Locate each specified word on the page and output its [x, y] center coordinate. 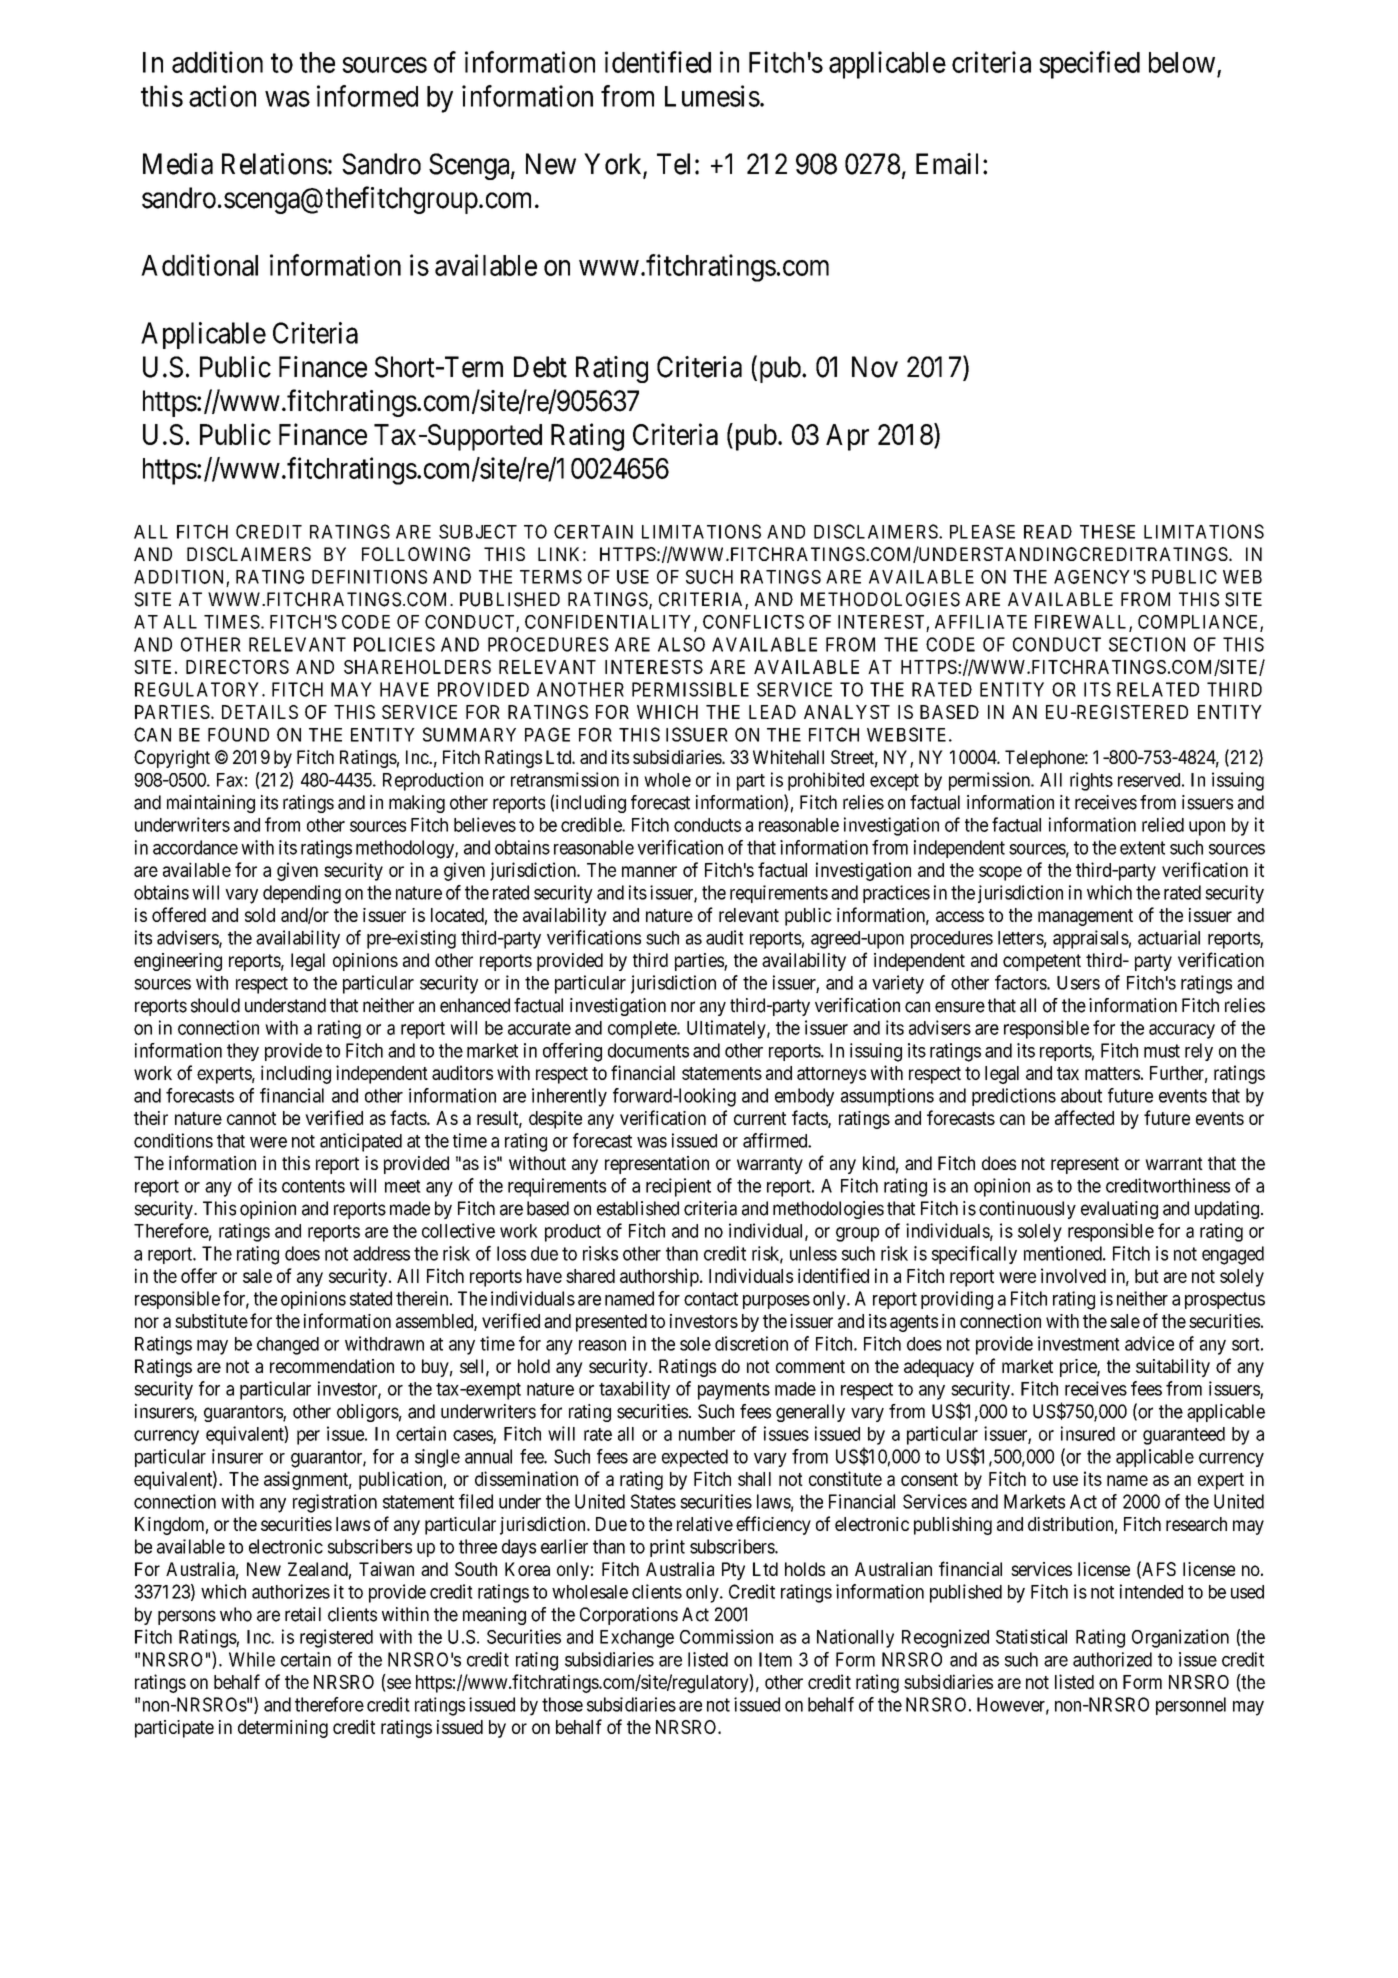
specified [1089, 65]
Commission [726, 1636]
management [1085, 917]
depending [302, 894]
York [614, 165]
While [252, 1659]
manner [649, 871]
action [222, 96]
